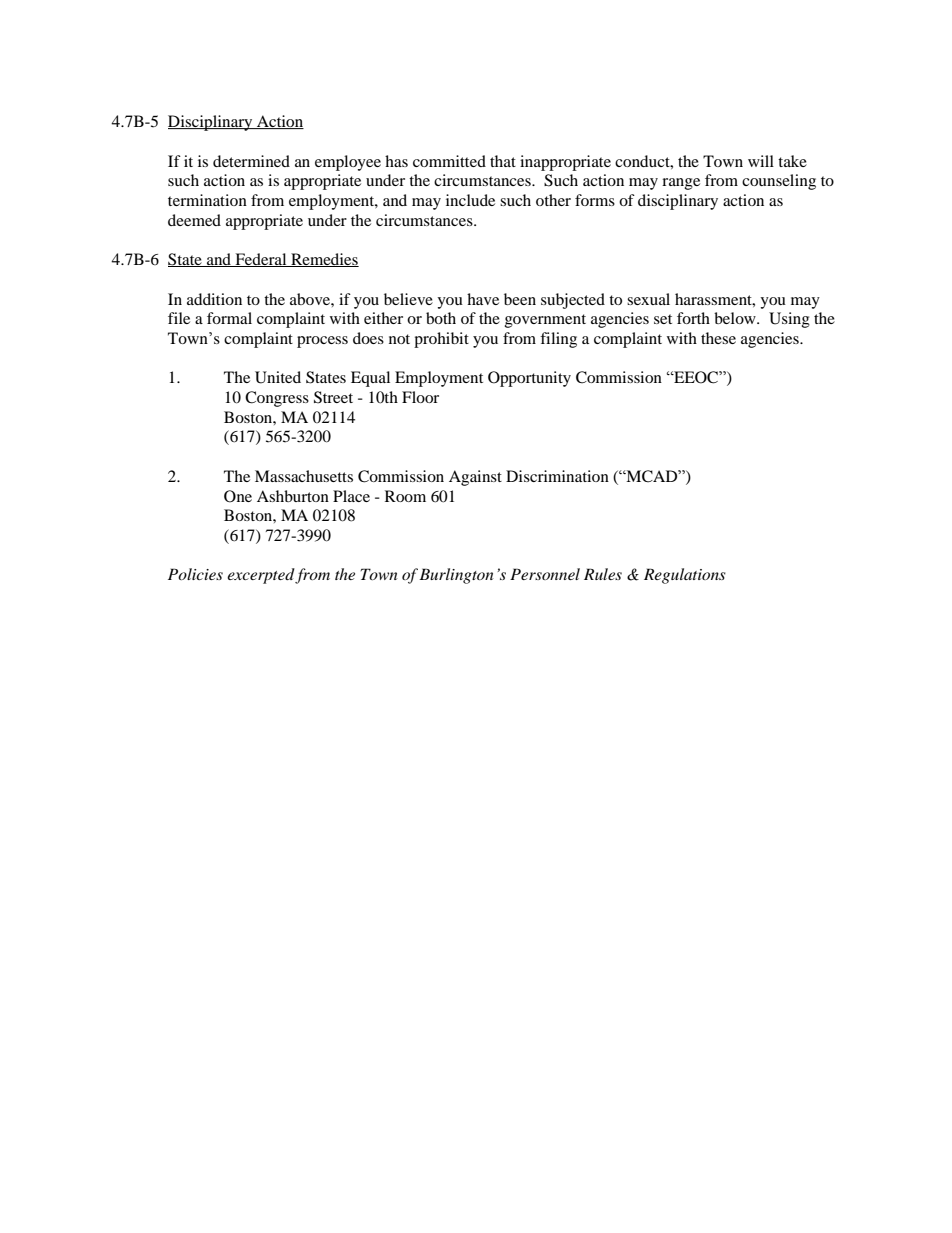 This screenshot has height=1233, width=952. Describe the element at coordinates (685, 576) in the screenshot. I see `Regulations` at that location.
